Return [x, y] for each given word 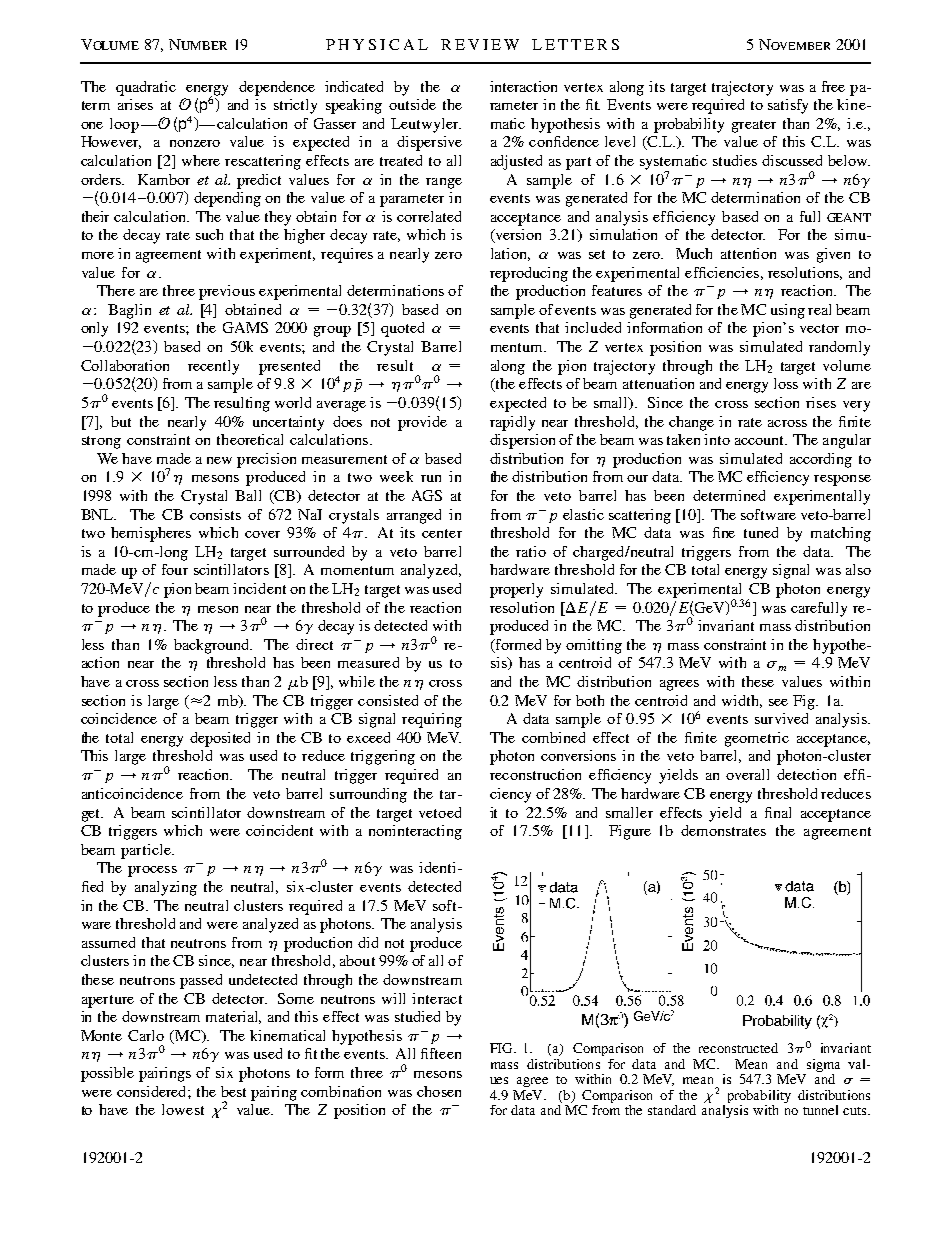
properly [516, 590]
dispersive [429, 143]
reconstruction [535, 774]
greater [754, 126]
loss [786, 383]
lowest [183, 1109]
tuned [761, 532]
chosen [439, 1091]
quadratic [146, 88]
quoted [402, 329]
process [152, 871]
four [175, 569]
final [778, 812]
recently [213, 367]
